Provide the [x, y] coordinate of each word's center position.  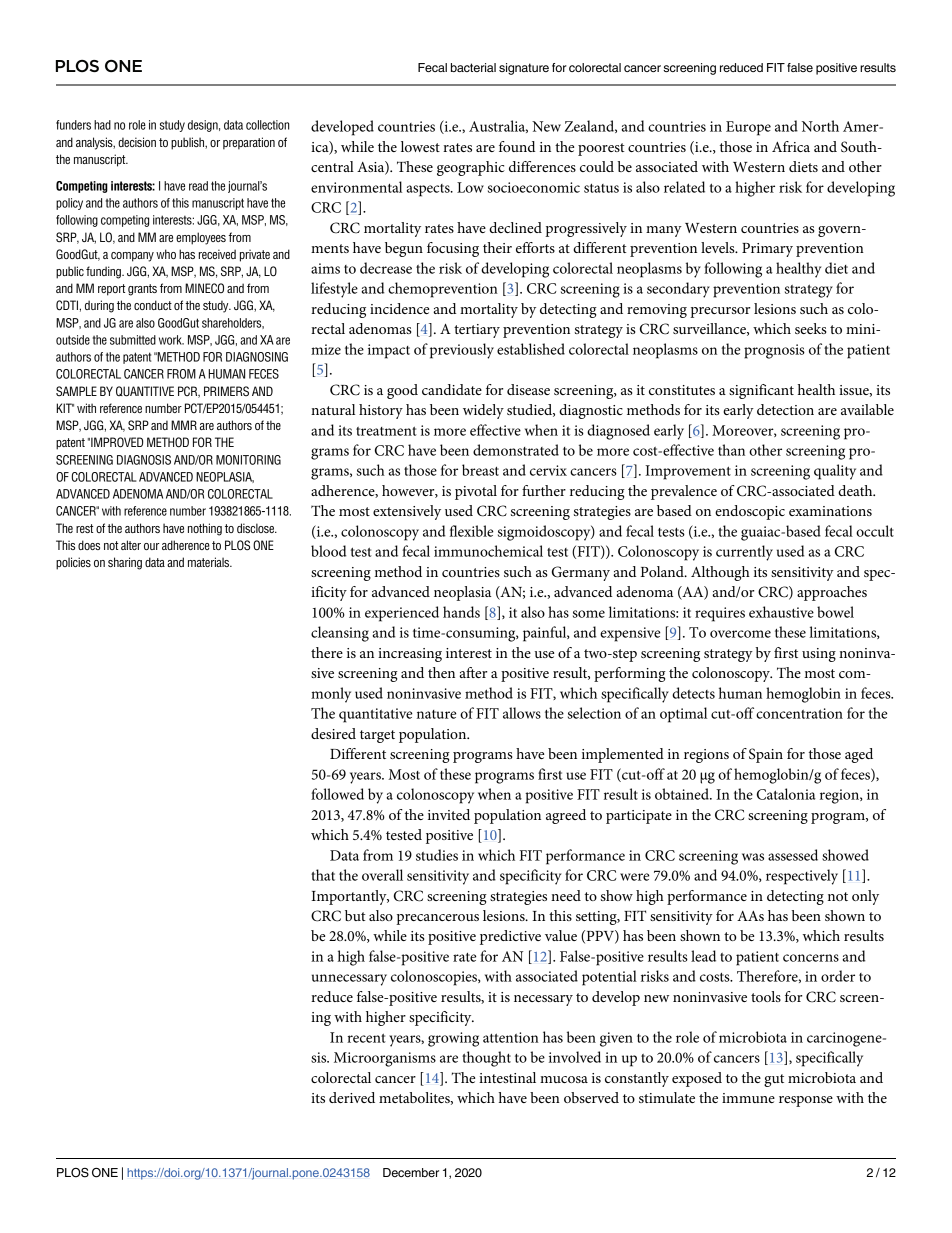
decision [137, 142]
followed [337, 794]
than [731, 450]
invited [449, 814]
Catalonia [786, 794]
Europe [748, 128]
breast [480, 470]
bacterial [473, 67]
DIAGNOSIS [144, 460]
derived [352, 1097]
